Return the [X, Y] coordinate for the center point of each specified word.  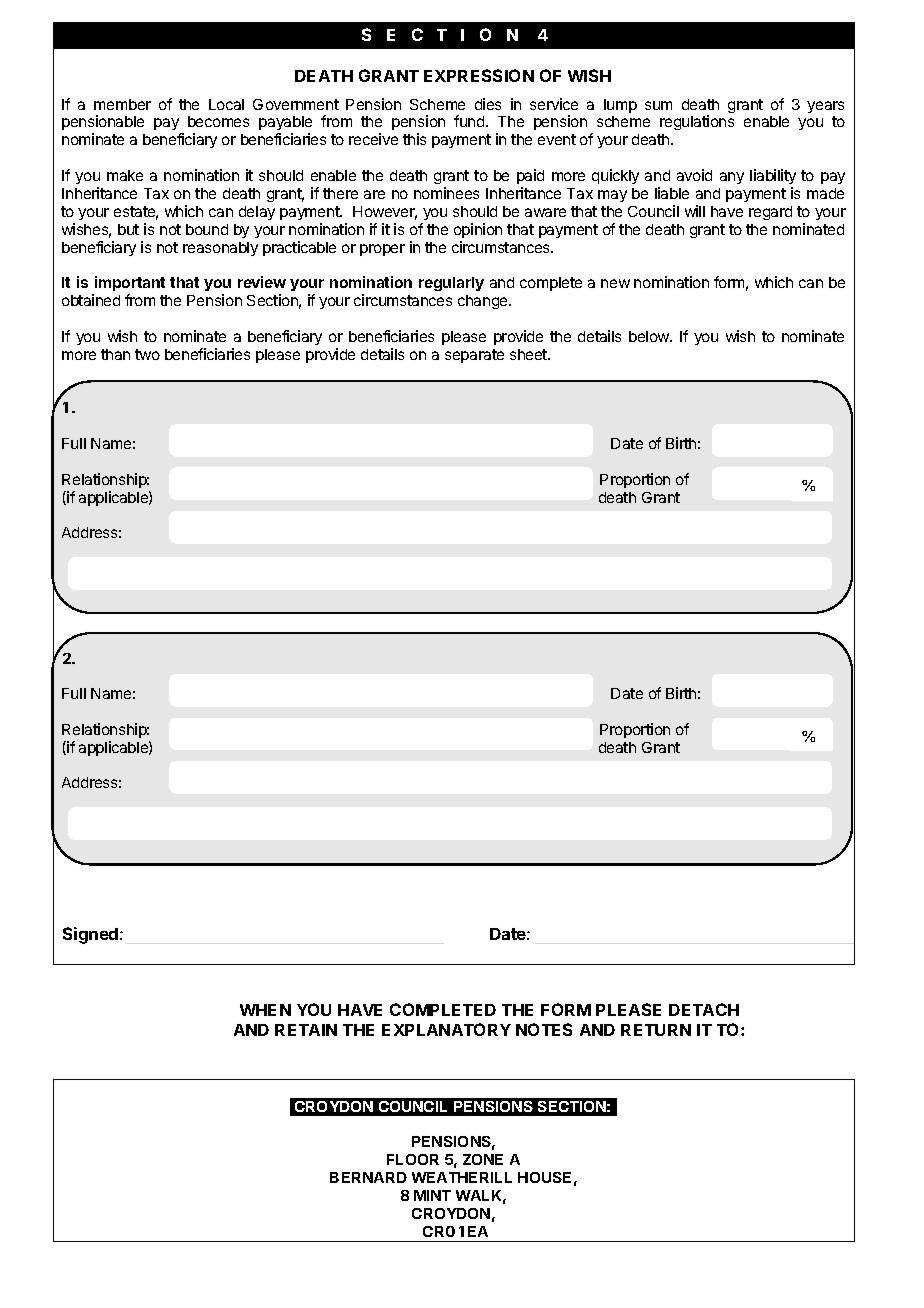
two [147, 354]
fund [470, 121]
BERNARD [368, 1177]
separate [474, 356]
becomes [218, 121]
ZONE [483, 1159]
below [650, 336]
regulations [697, 122]
